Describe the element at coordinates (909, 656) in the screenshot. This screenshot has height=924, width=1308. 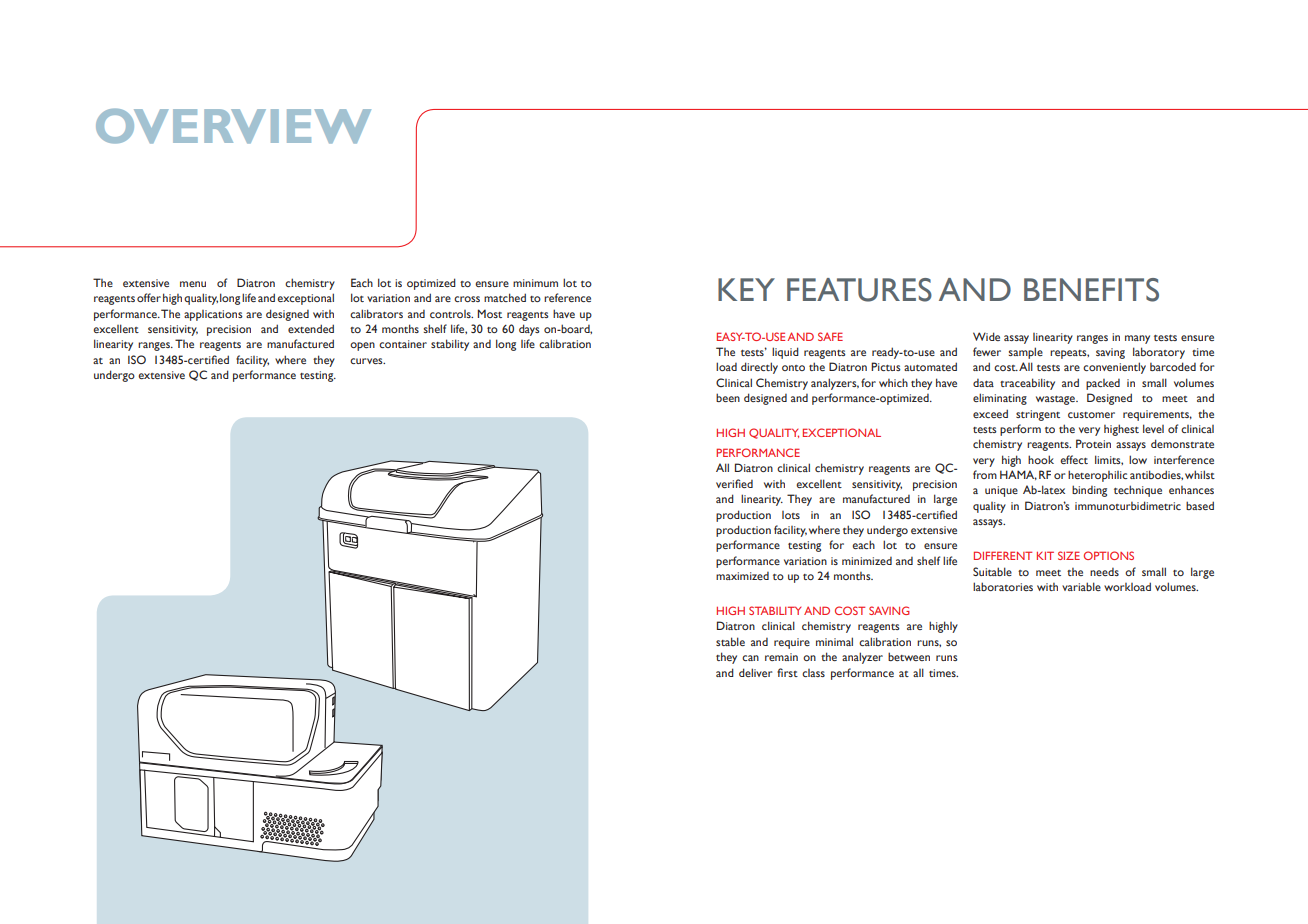
I see `between` at that location.
